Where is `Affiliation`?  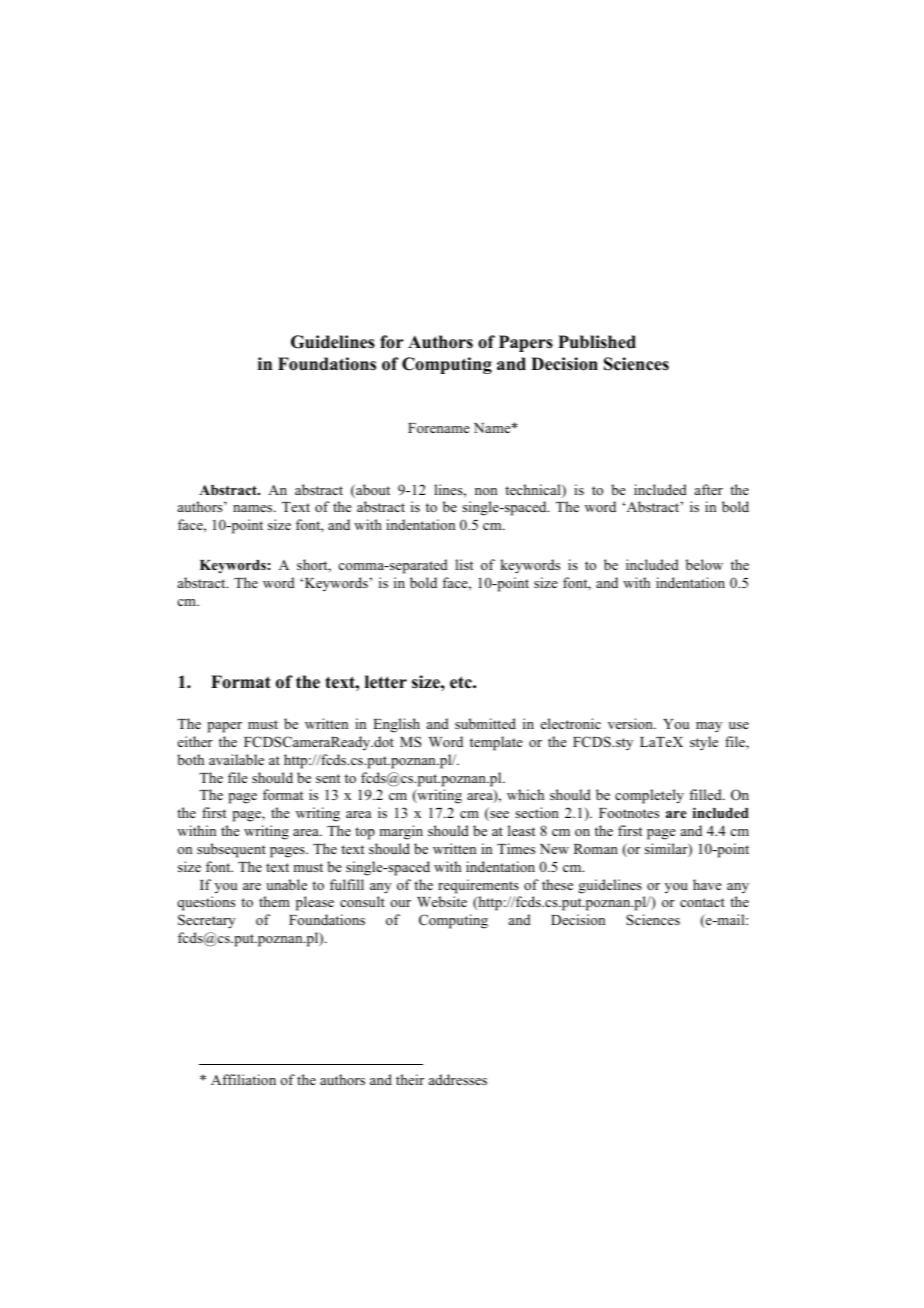 Affiliation is located at coordinates (243, 1079).
